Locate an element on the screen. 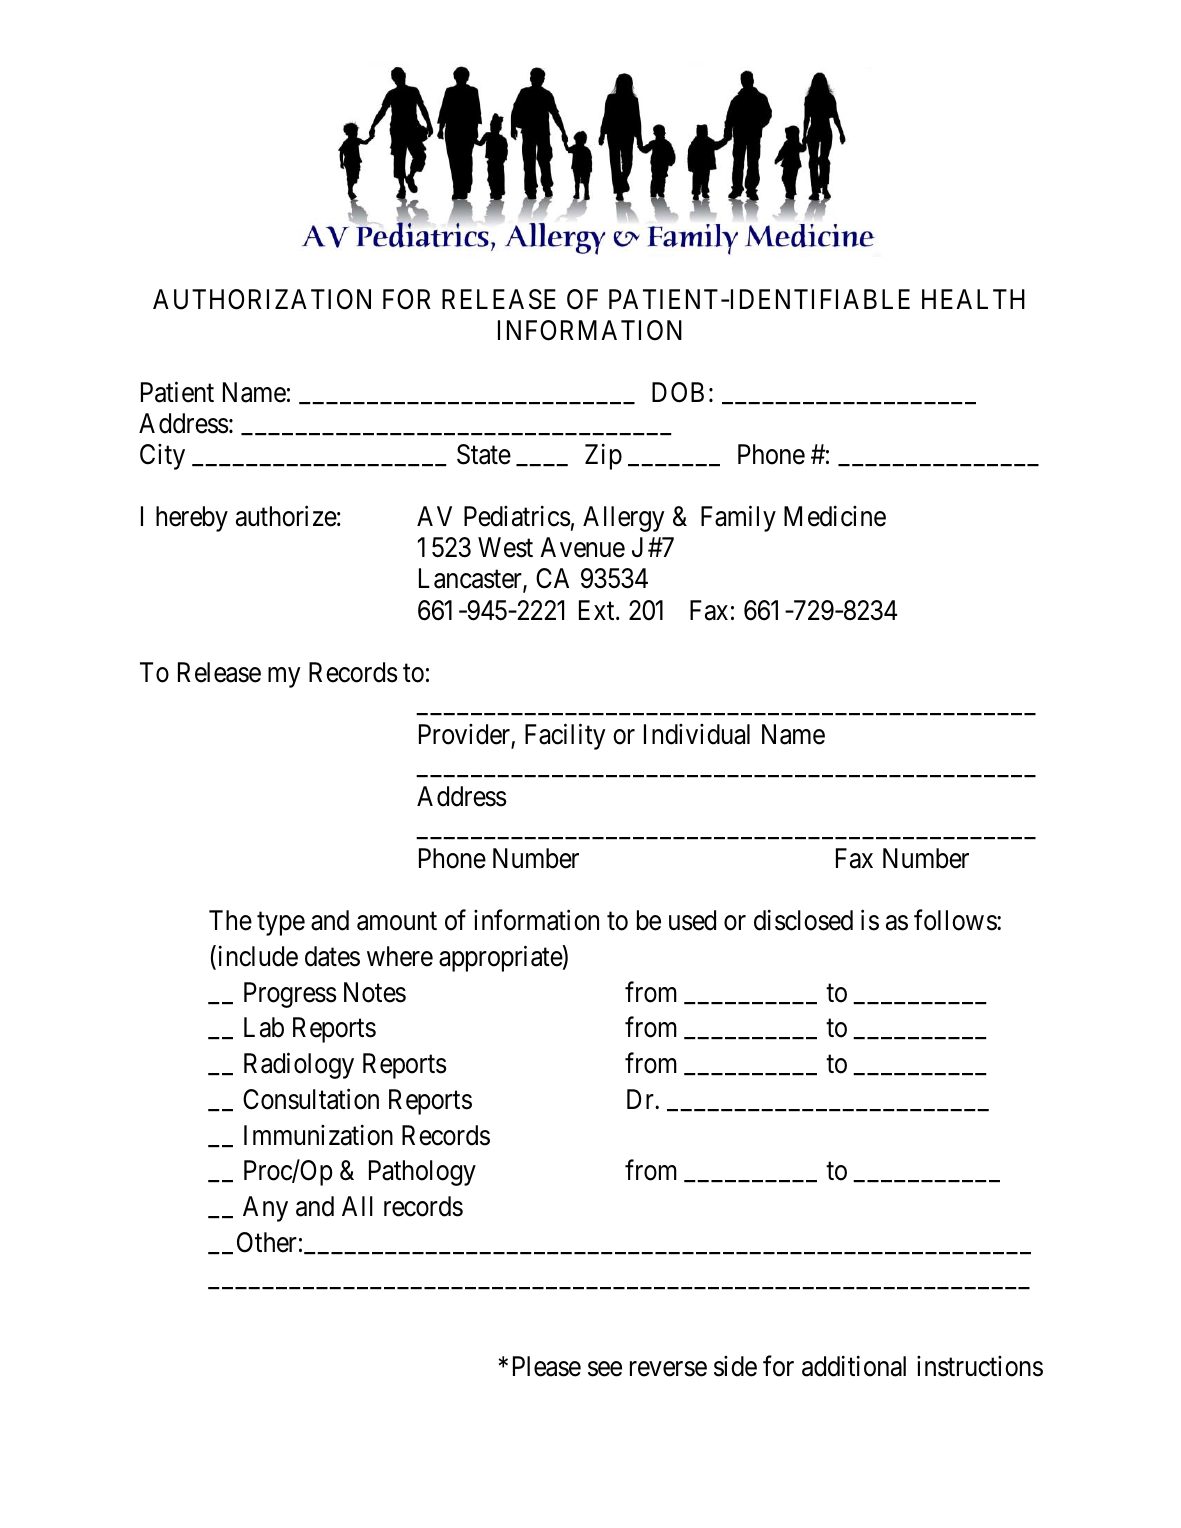 This screenshot has height=1528, width=1181. Facility is located at coordinates (565, 736).
